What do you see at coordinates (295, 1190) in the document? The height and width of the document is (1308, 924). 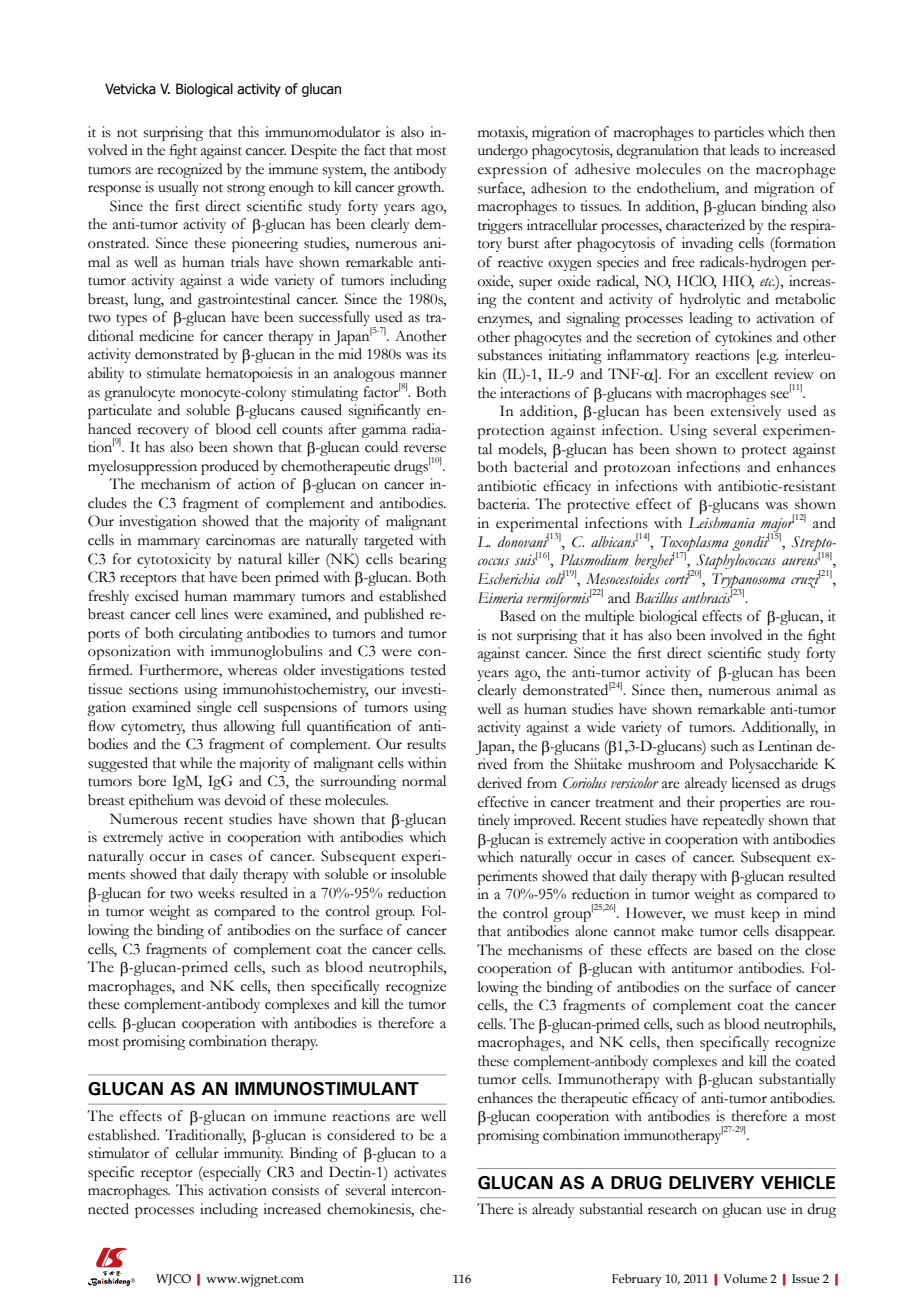 I see `consists` at bounding box center [295, 1190].
